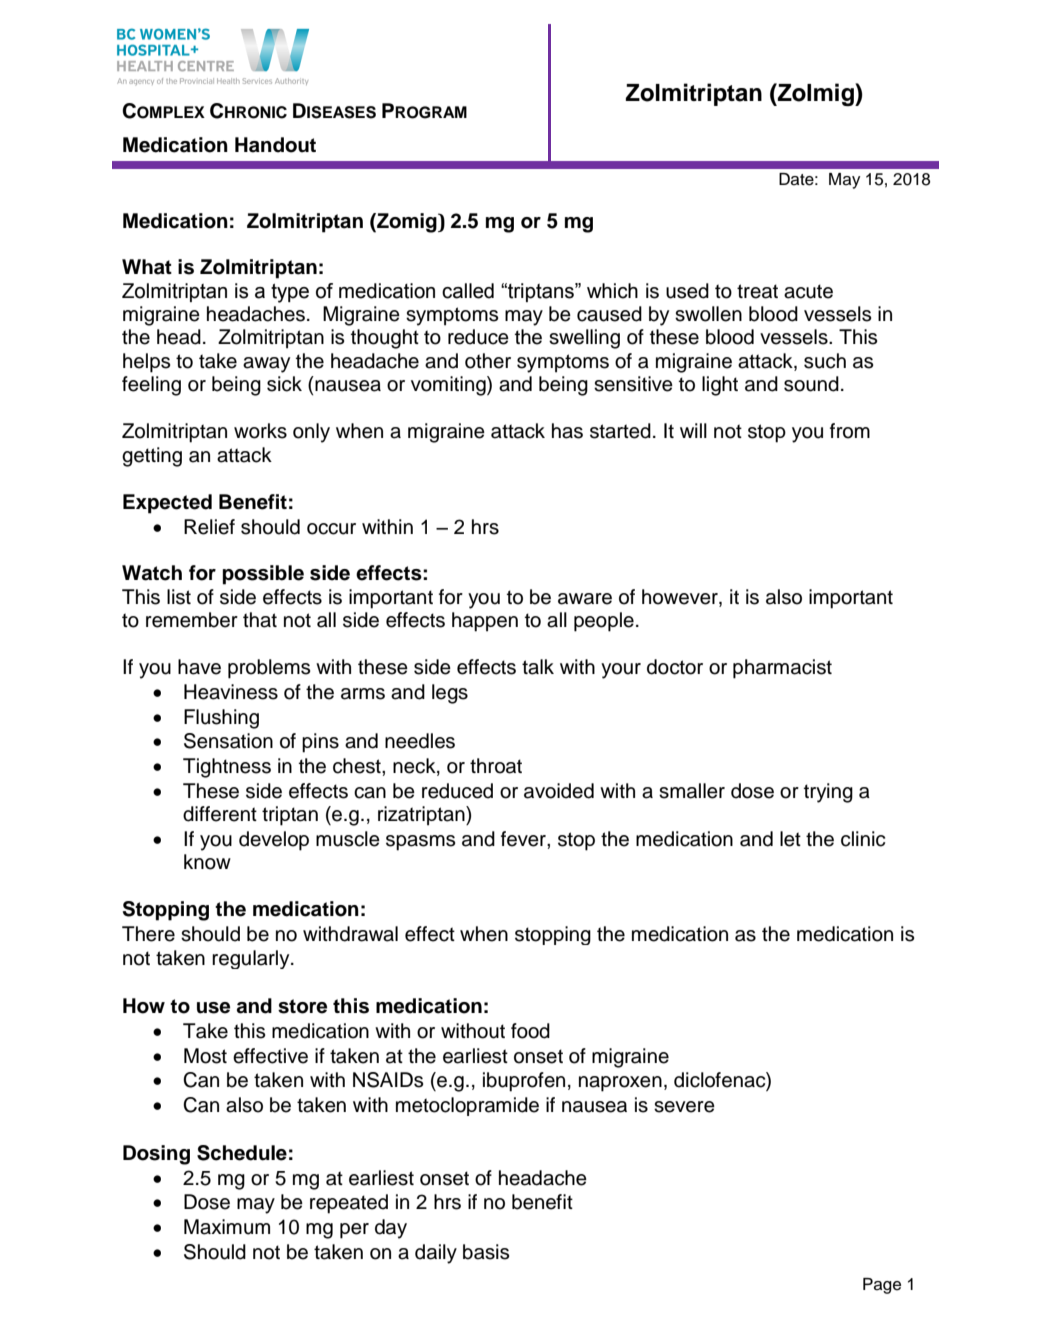 The width and height of the screenshot is (1038, 1343). Describe the element at coordinates (420, 843) in the screenshot. I see `spasms` at that location.
